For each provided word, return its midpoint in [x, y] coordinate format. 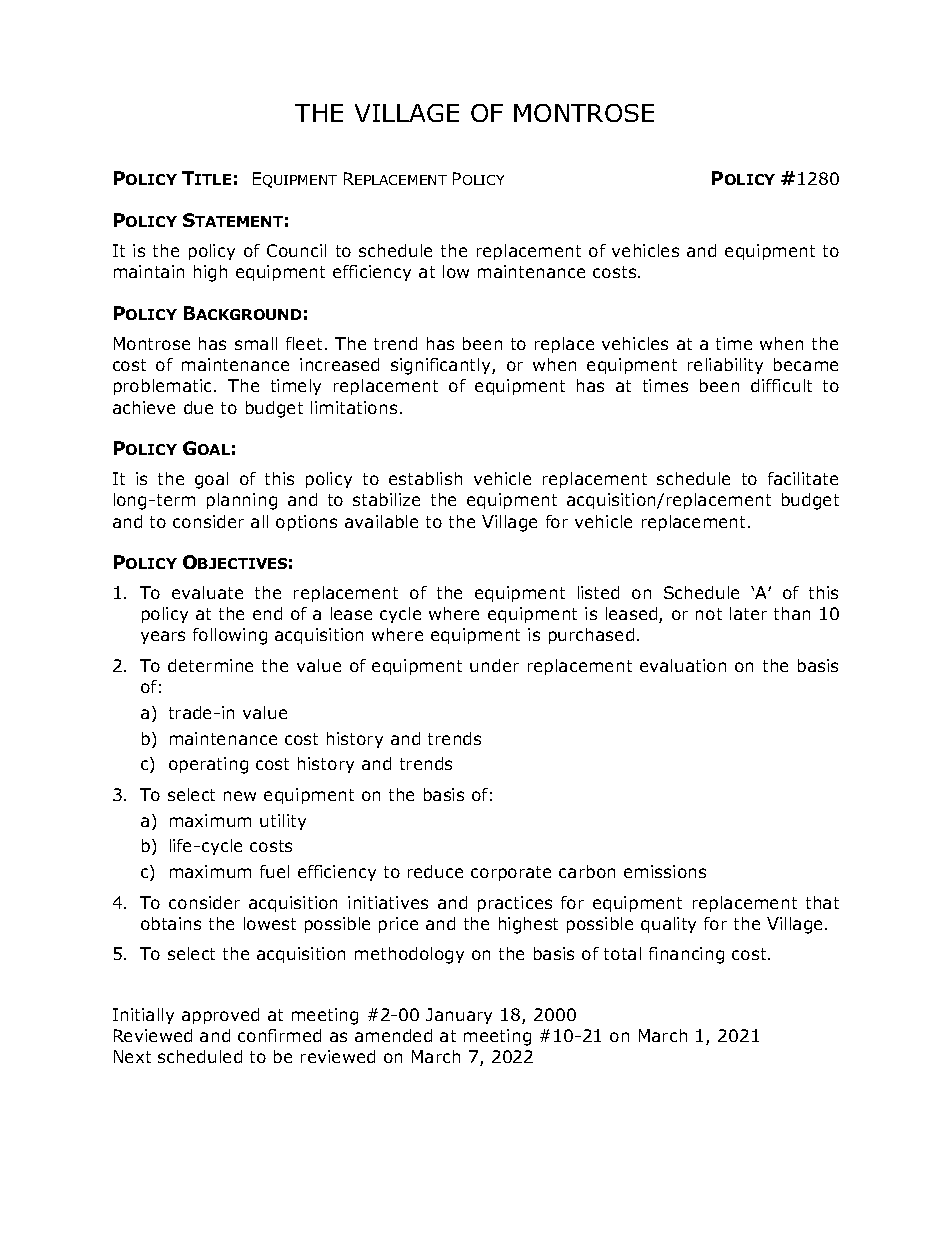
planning [242, 501]
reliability [725, 366]
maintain [149, 271]
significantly [442, 366]
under [494, 665]
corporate [511, 873]
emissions [665, 871]
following [230, 636]
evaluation [683, 665]
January [459, 1016]
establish [425, 478]
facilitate [803, 478]
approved [220, 1016]
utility [283, 822]
